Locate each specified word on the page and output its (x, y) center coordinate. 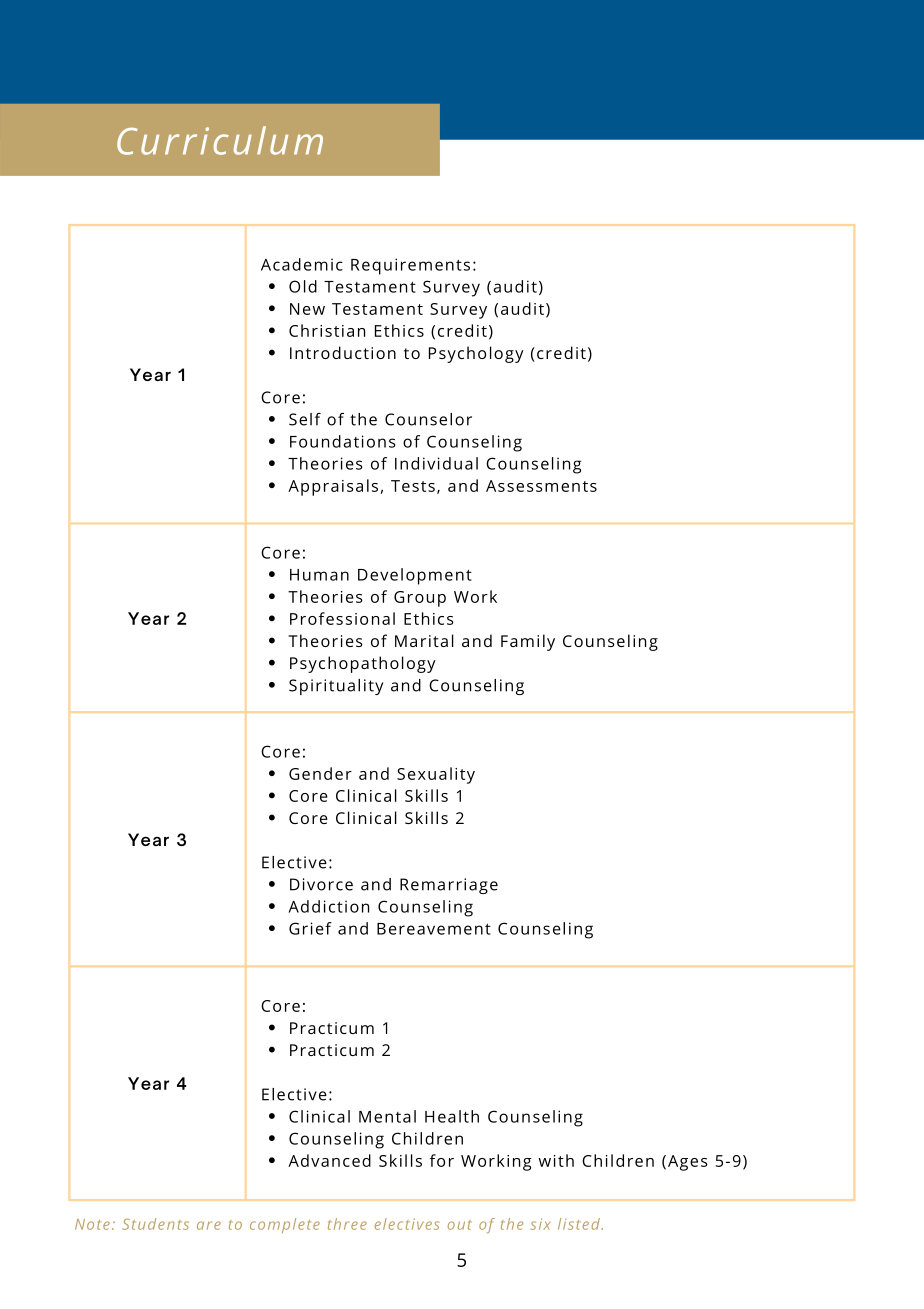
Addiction (328, 906)
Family (528, 642)
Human (319, 575)
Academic (302, 264)
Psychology (476, 354)
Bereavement (434, 929)
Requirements (410, 266)
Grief (310, 928)
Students (155, 1224)
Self (305, 419)
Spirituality (336, 687)
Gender (320, 773)
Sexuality (436, 775)
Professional (342, 618)
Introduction (343, 352)
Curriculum (220, 140)
